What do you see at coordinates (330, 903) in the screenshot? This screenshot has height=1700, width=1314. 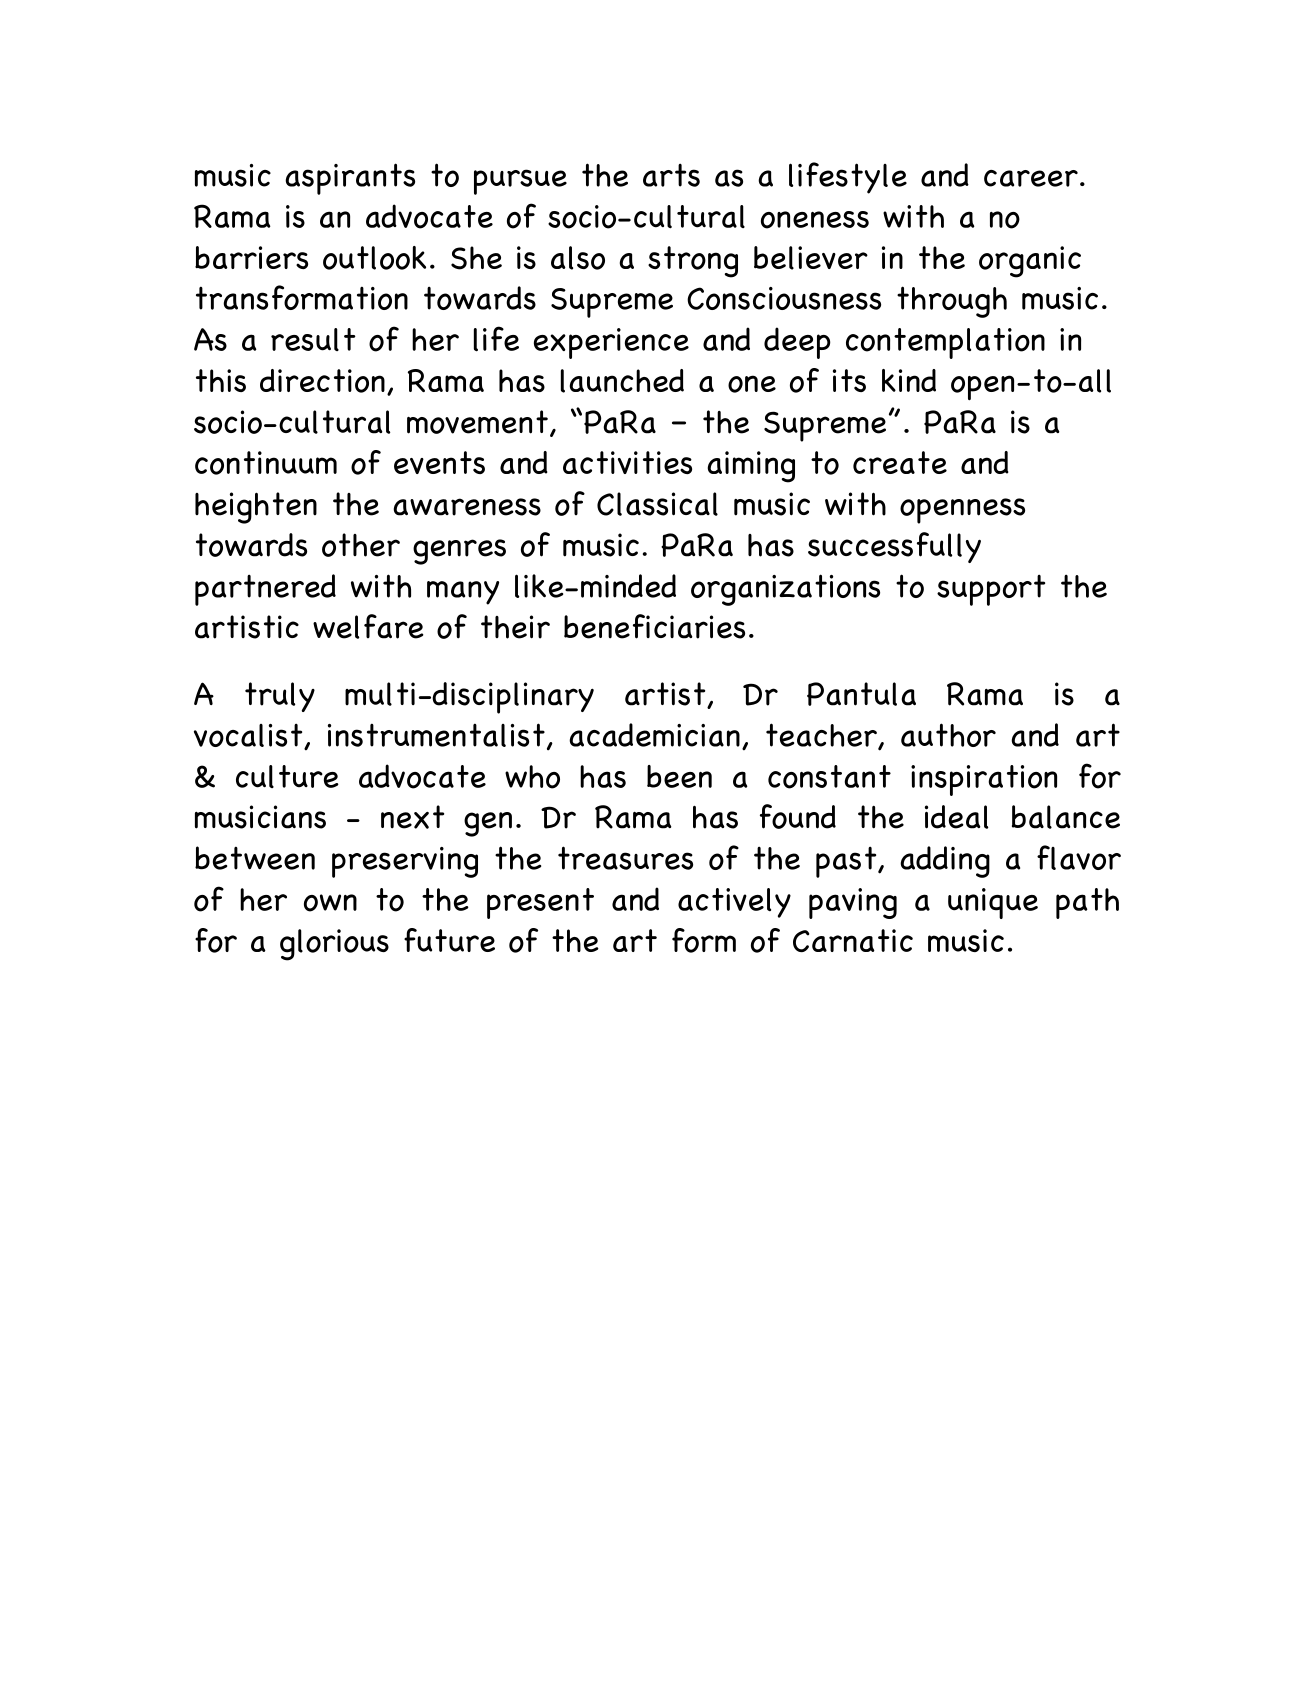 I see `own` at bounding box center [330, 903].
